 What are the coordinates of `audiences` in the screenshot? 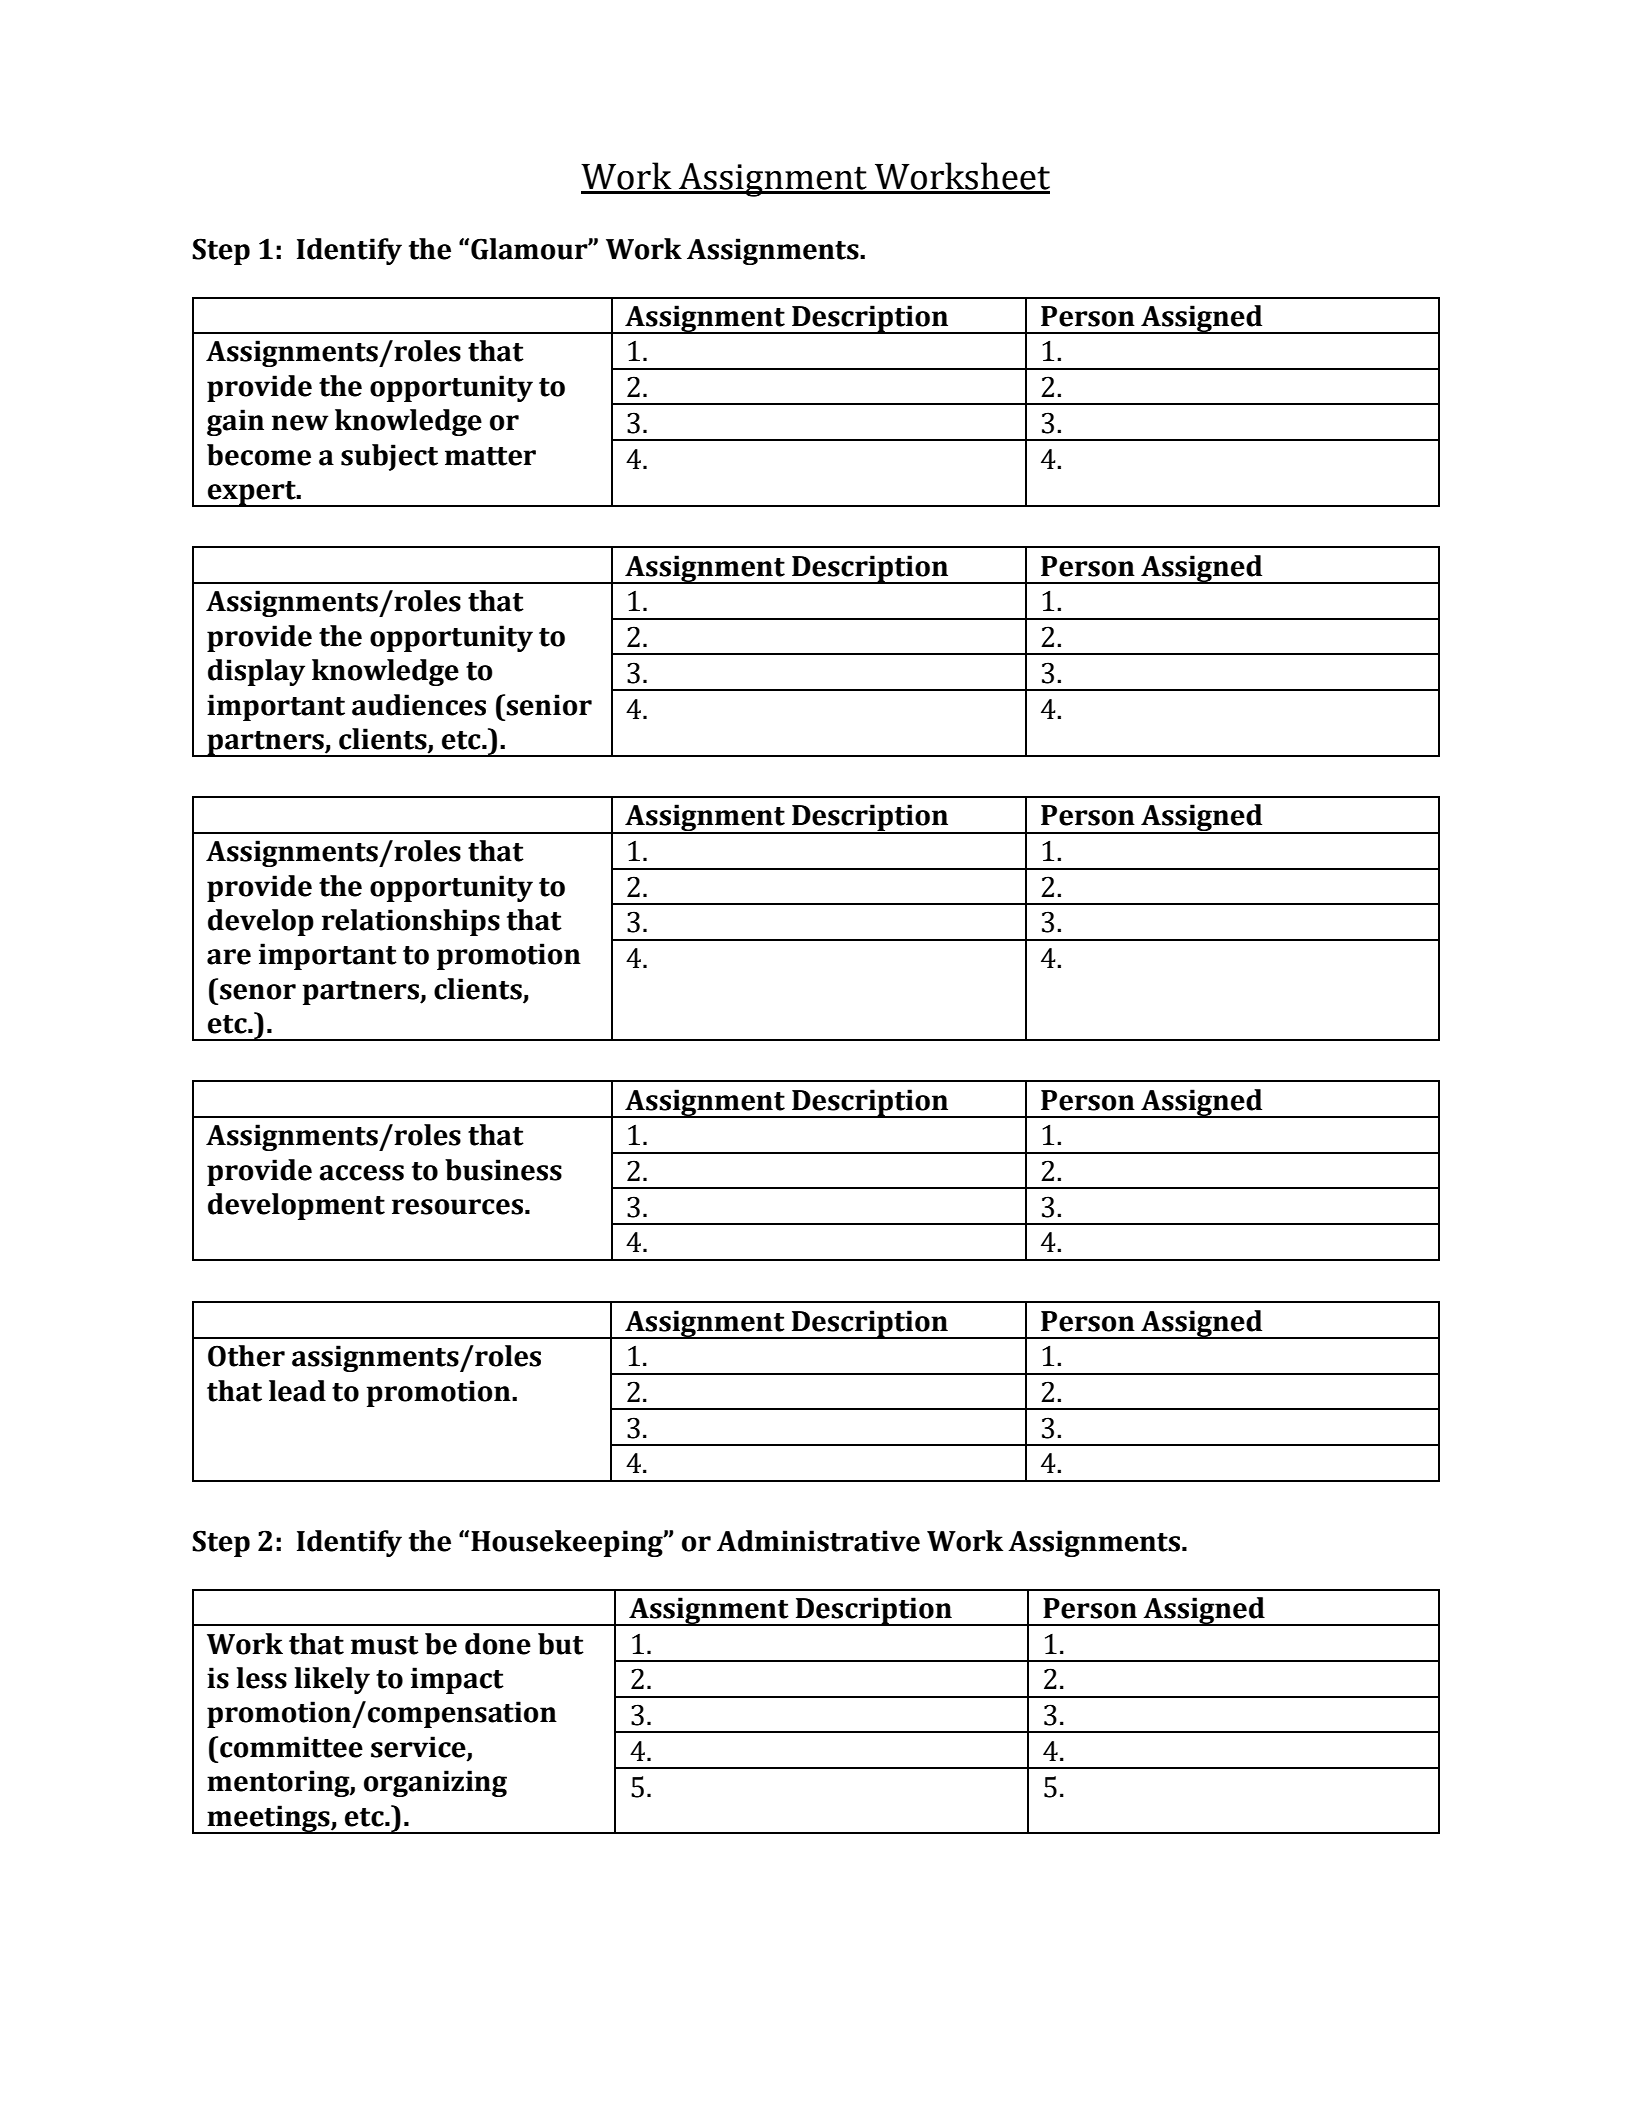 It's located at (419, 705).
